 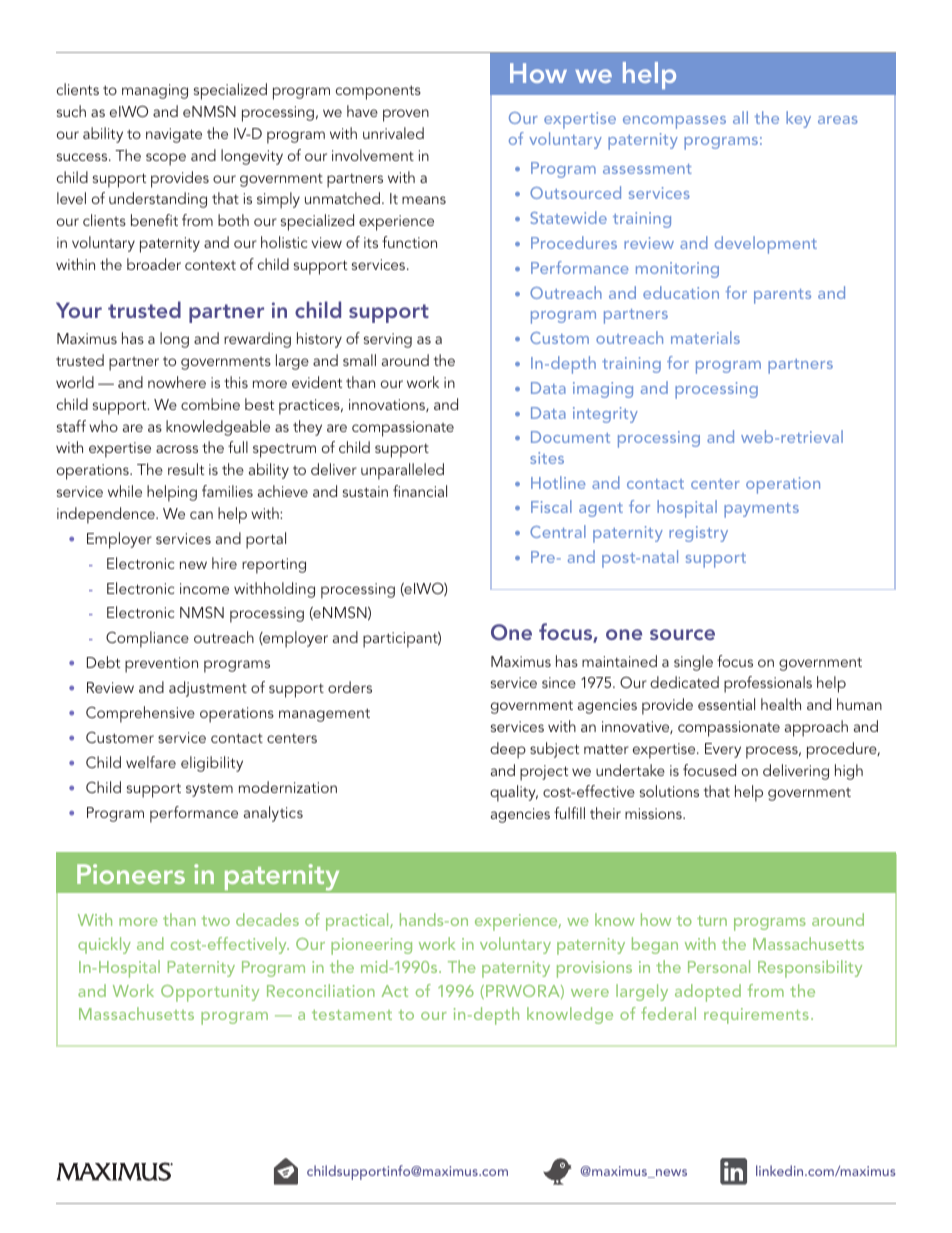 What do you see at coordinates (705, 337) in the screenshot?
I see `materials` at bounding box center [705, 337].
